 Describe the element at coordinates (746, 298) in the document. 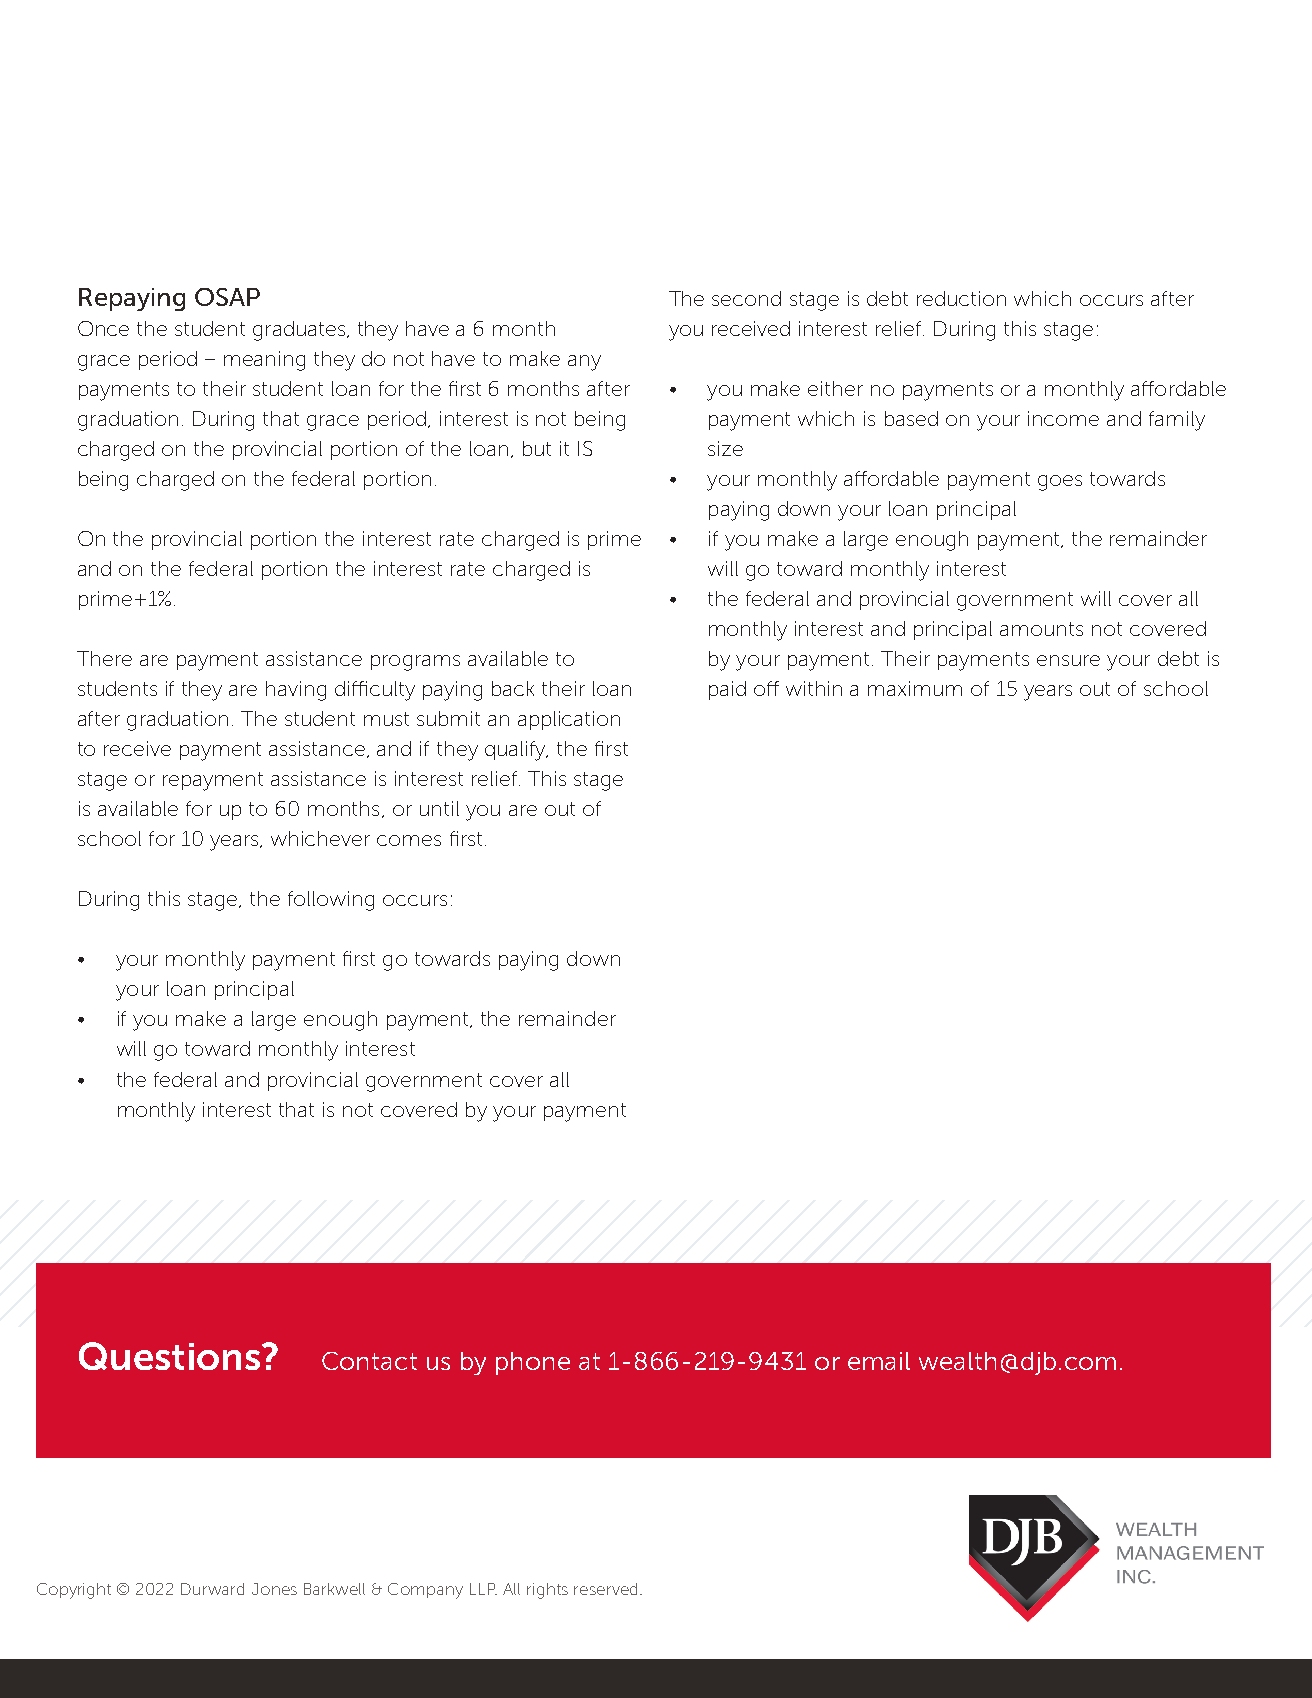

I see `second` at that location.
